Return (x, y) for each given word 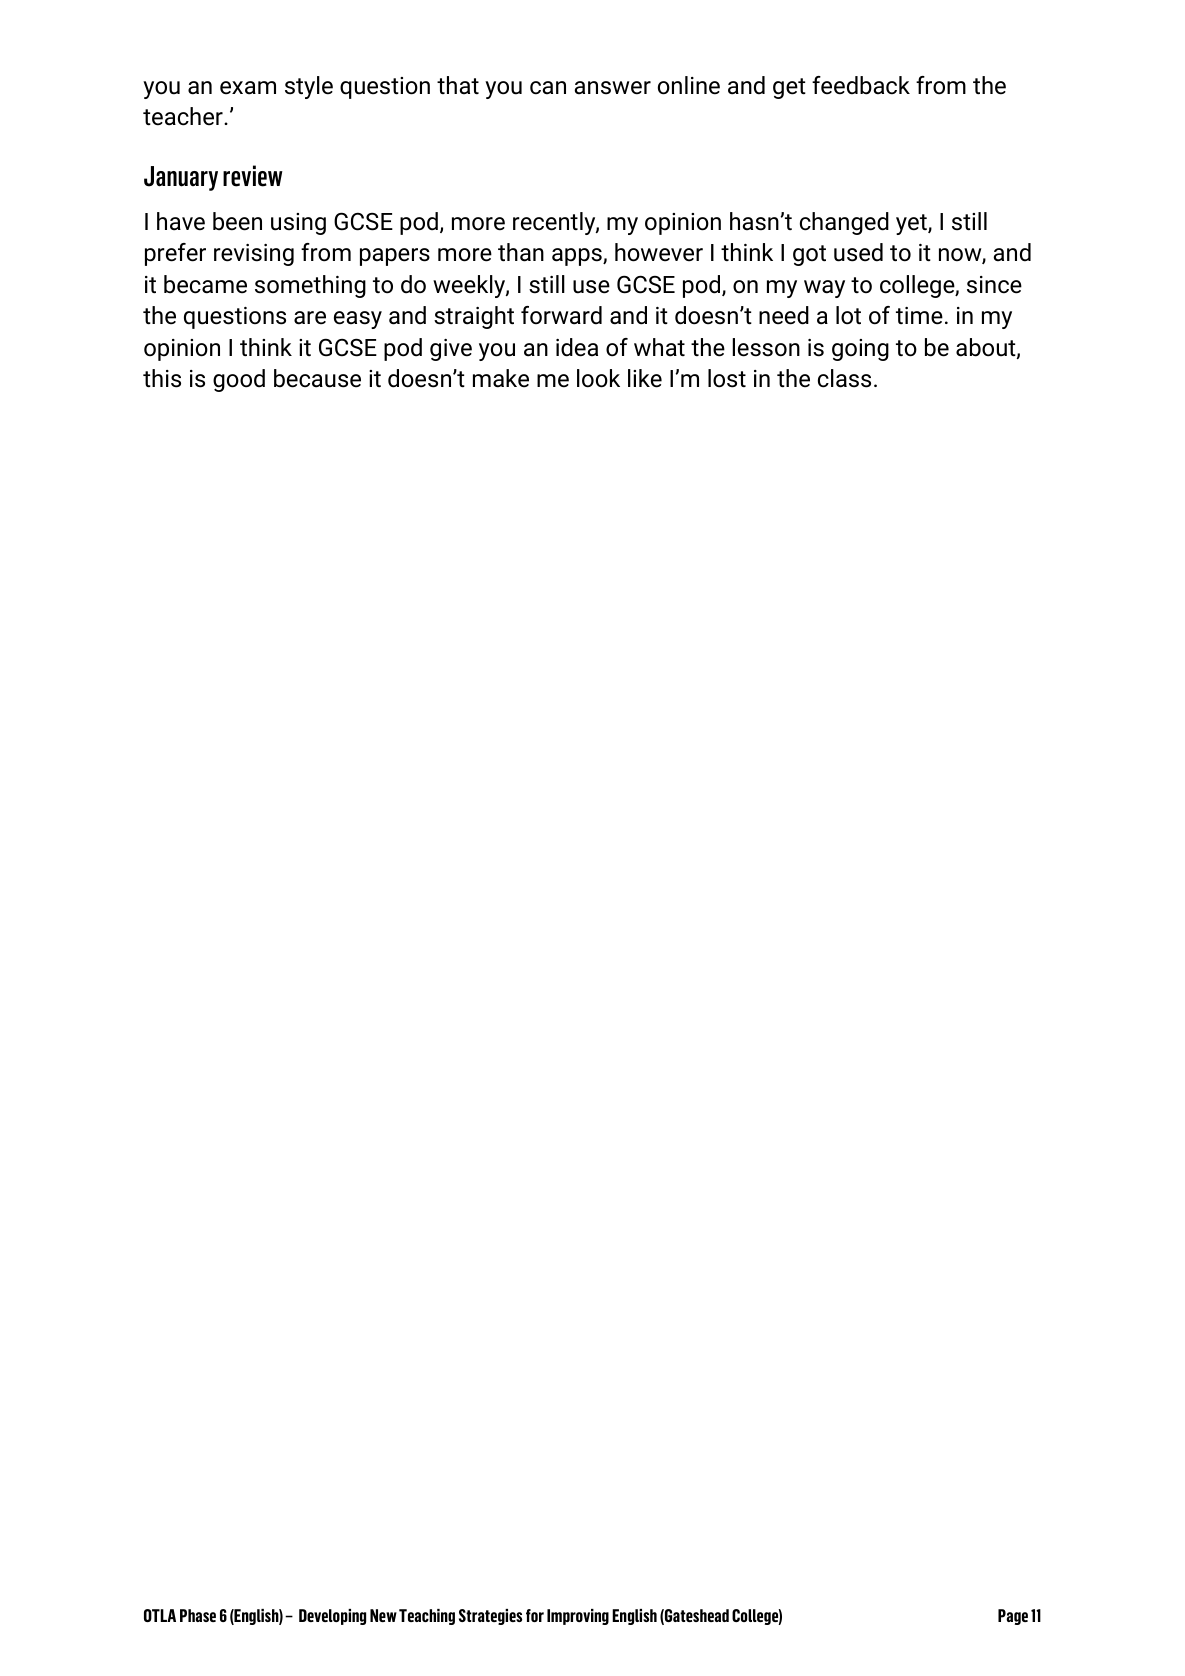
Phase (198, 1615)
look (598, 378)
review (253, 176)
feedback (861, 85)
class (844, 378)
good (239, 380)
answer (612, 88)
